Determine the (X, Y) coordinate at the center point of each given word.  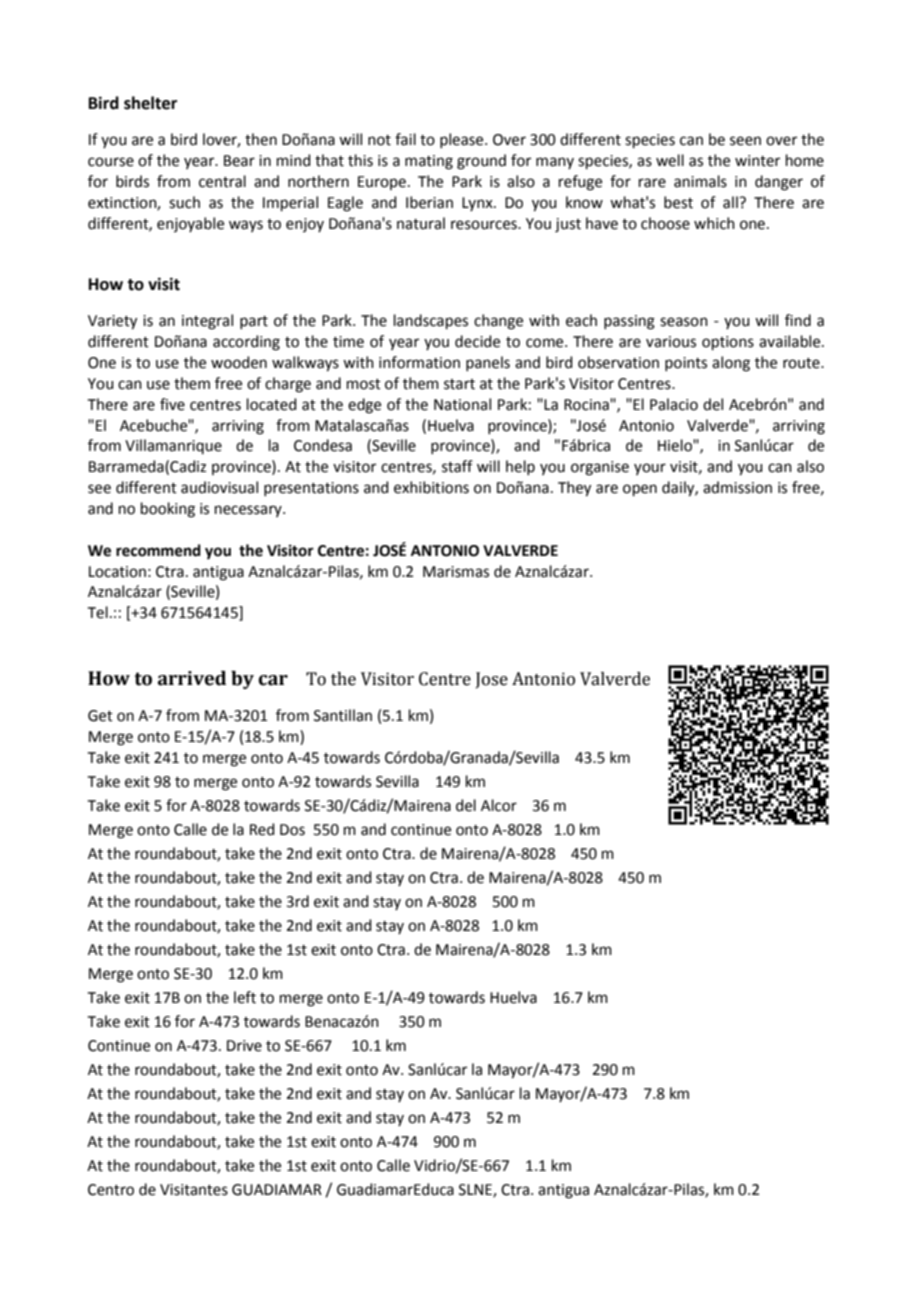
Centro (111, 1190)
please (463, 140)
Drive (244, 1046)
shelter (150, 103)
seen (745, 141)
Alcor (499, 805)
